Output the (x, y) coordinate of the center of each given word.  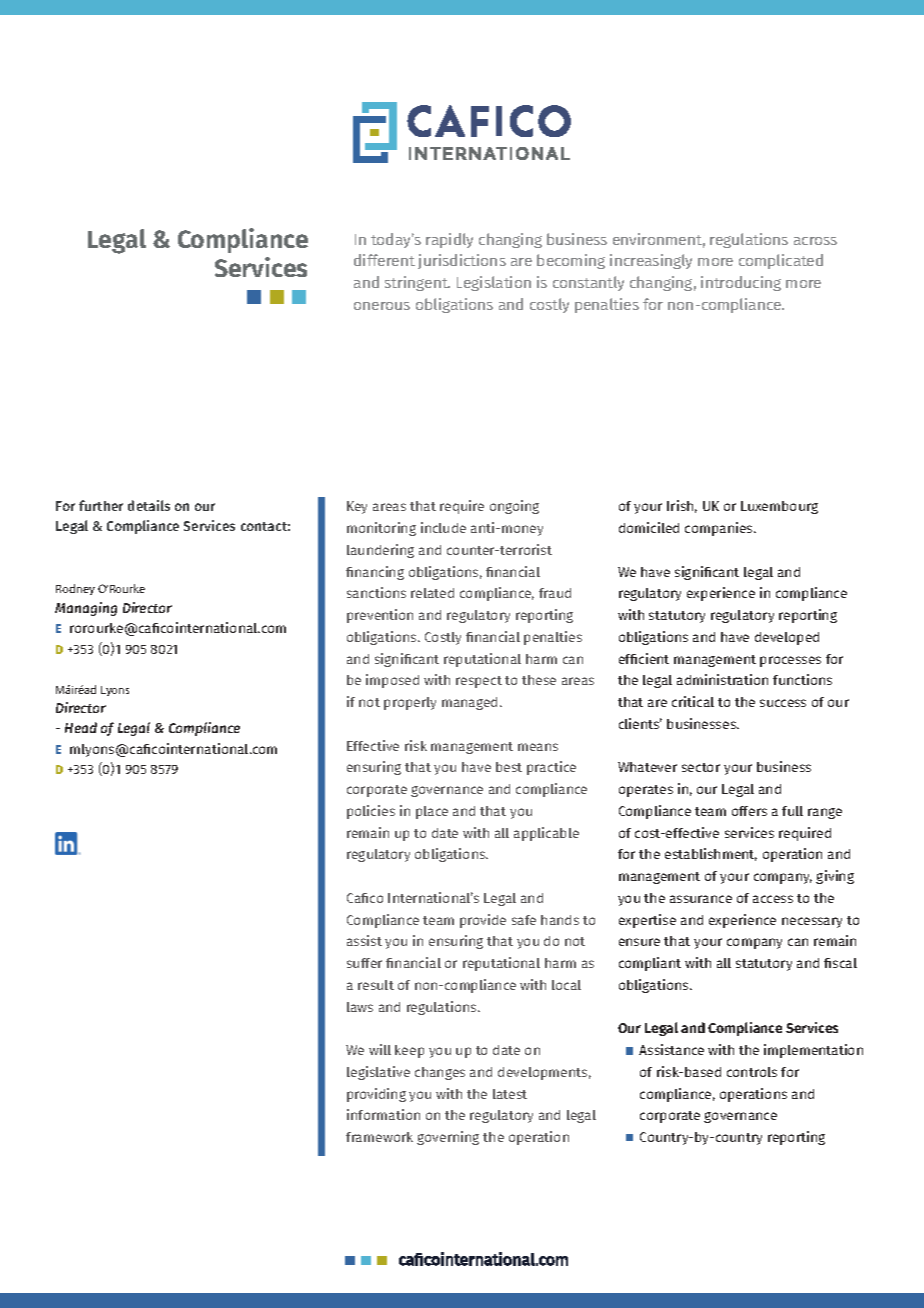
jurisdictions (462, 261)
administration (722, 679)
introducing (741, 283)
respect (479, 682)
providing (376, 1095)
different (384, 260)
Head (81, 727)
